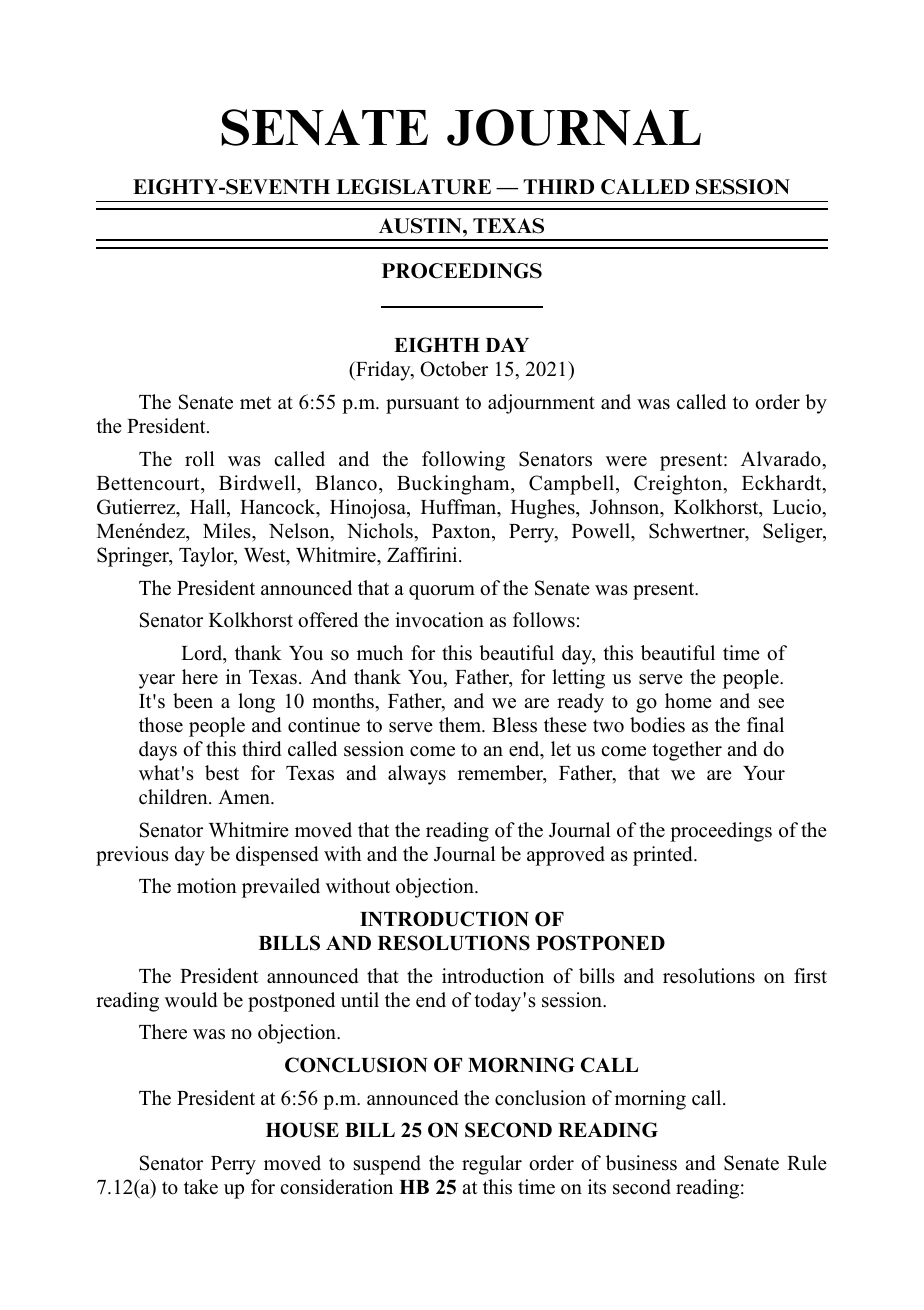 The image size is (924, 1310). Describe the element at coordinates (807, 1163) in the document. I see `Rule` at that location.
